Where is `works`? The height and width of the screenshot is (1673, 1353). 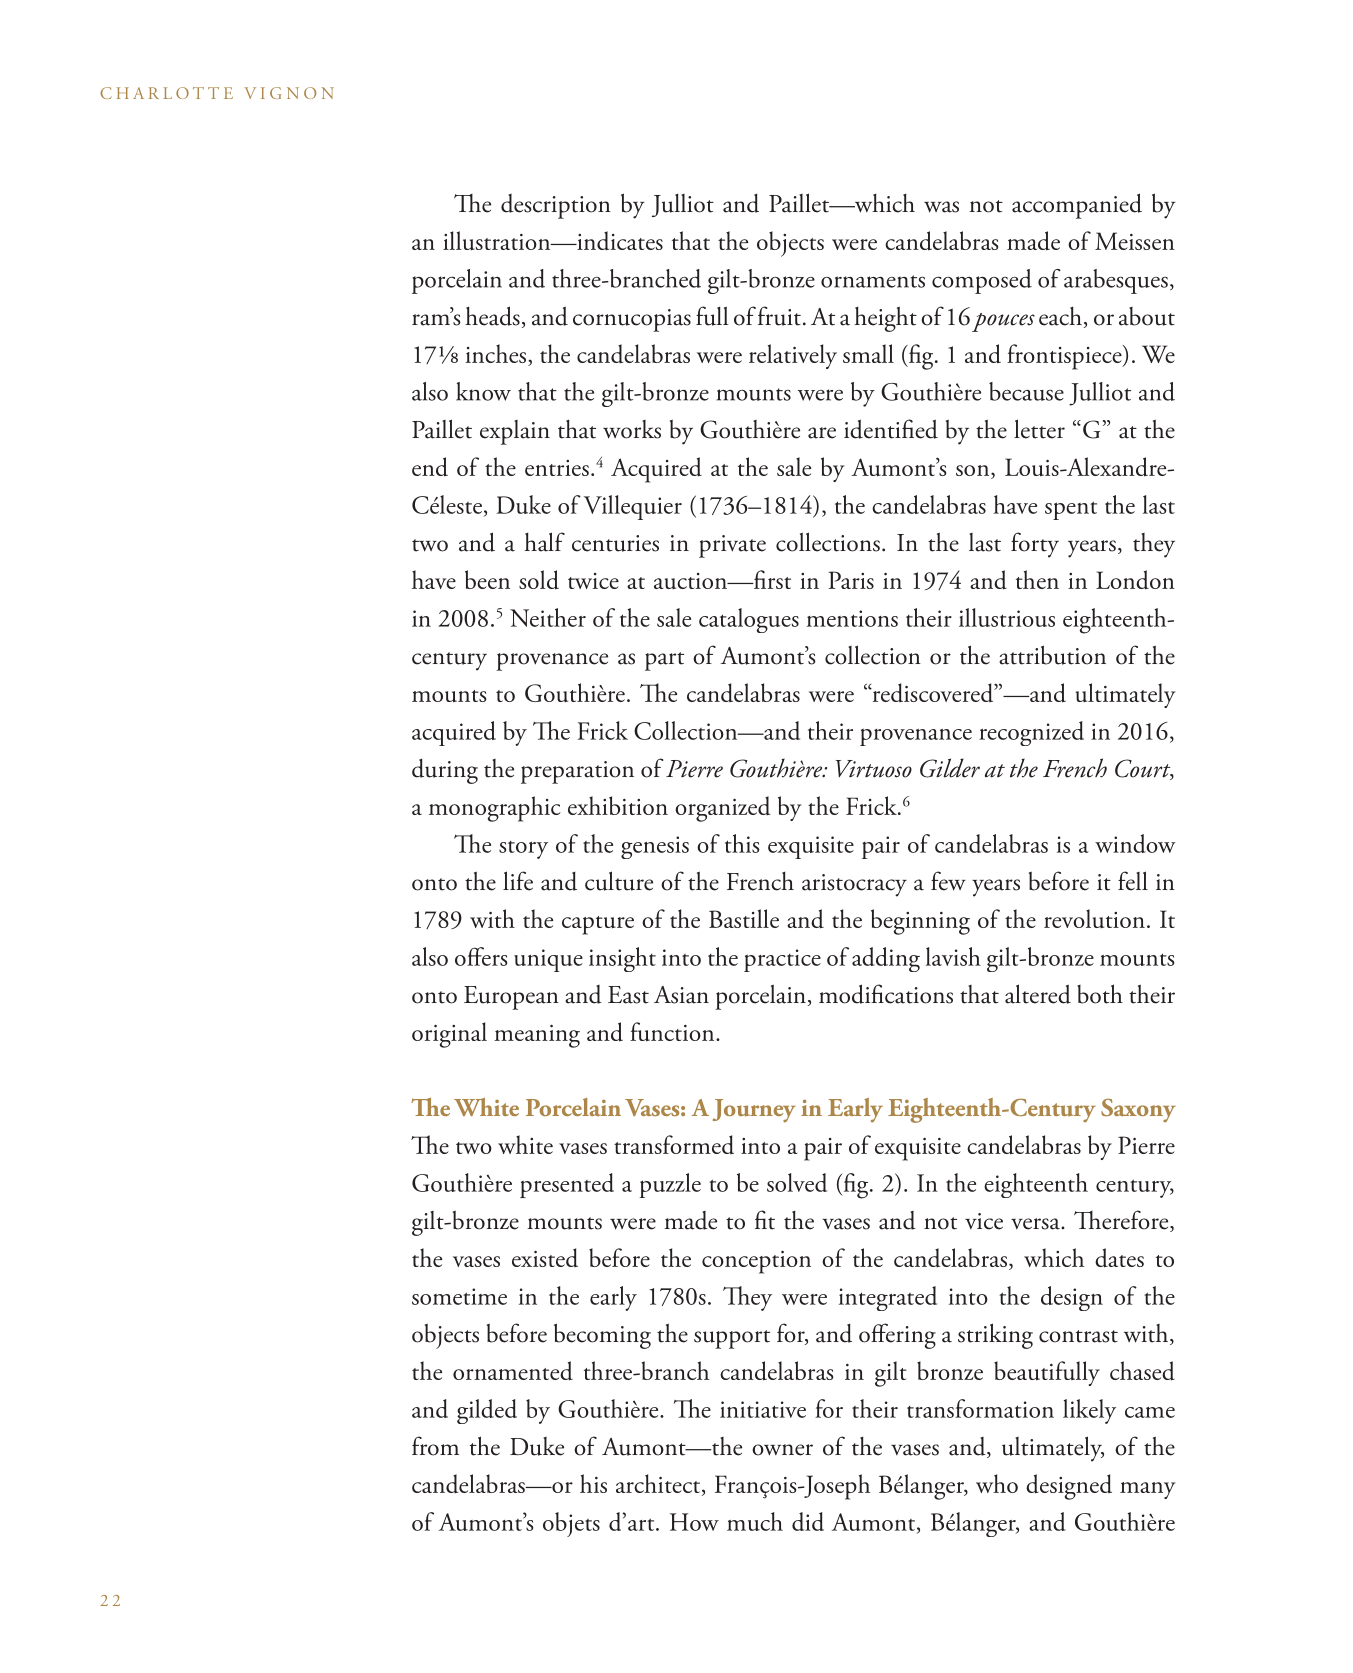
works is located at coordinates (632, 429).
